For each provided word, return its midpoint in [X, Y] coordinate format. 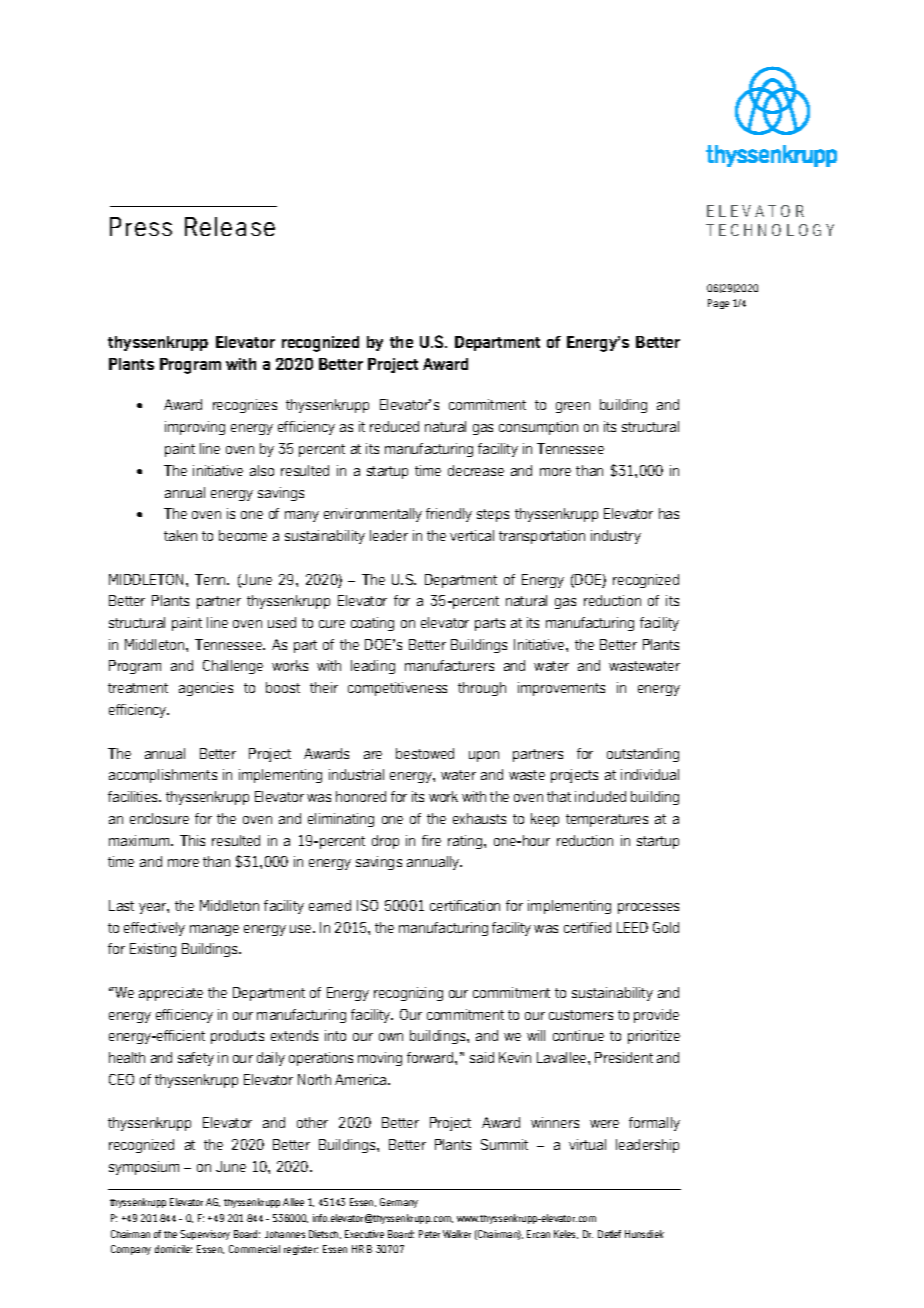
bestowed [425, 753]
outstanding [643, 755]
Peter [429, 1234]
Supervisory [205, 1235]
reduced [394, 426]
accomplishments [163, 776]
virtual [587, 1144]
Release [230, 226]
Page [718, 304]
